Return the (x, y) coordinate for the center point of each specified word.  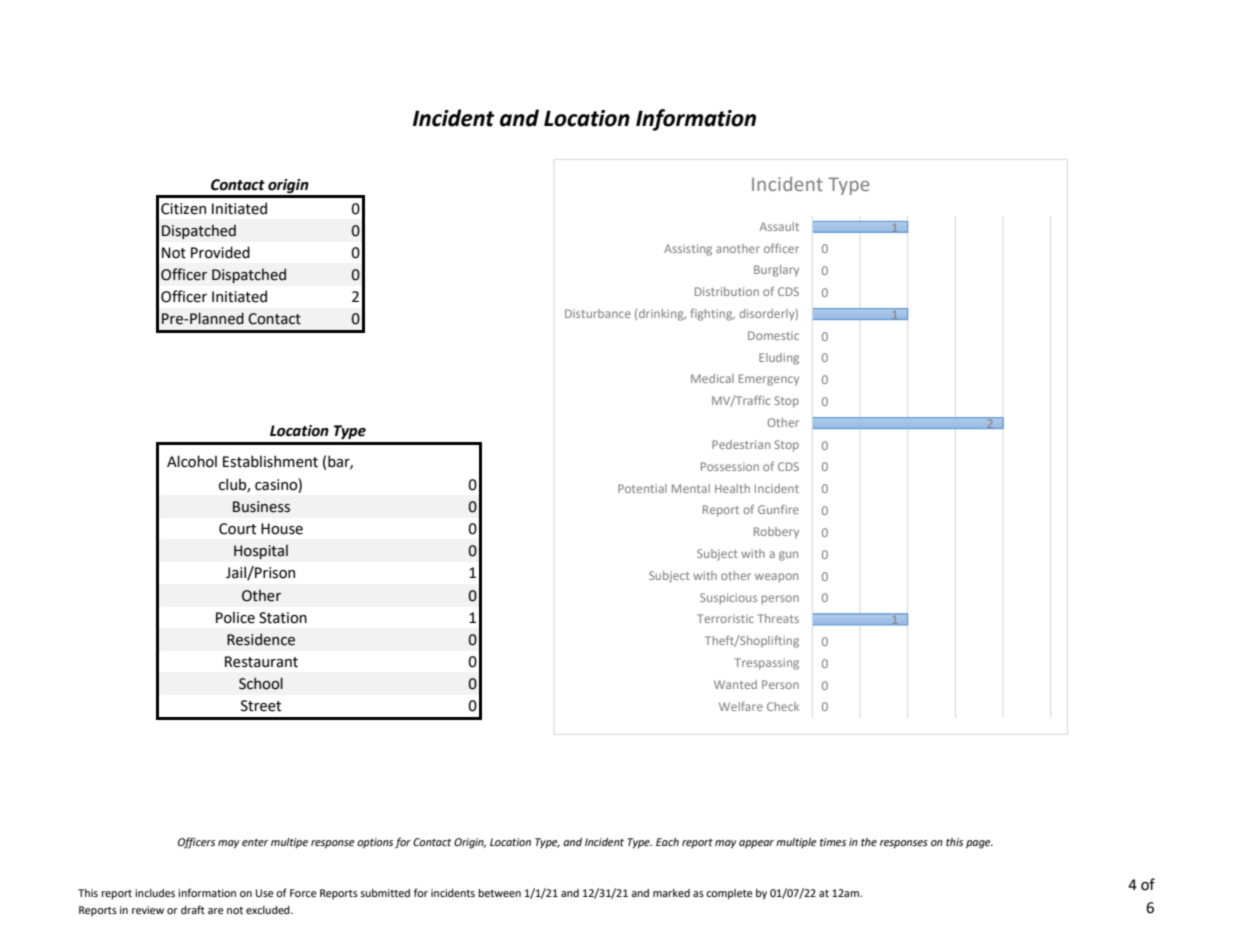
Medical (712, 378)
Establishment (270, 461)
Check (783, 706)
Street (261, 706)
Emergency (769, 380)
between (499, 893)
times (833, 842)
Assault (779, 226)
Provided (220, 252)
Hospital (261, 551)
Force (303, 893)
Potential (642, 488)
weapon (776, 578)
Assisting (688, 250)
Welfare (741, 706)
